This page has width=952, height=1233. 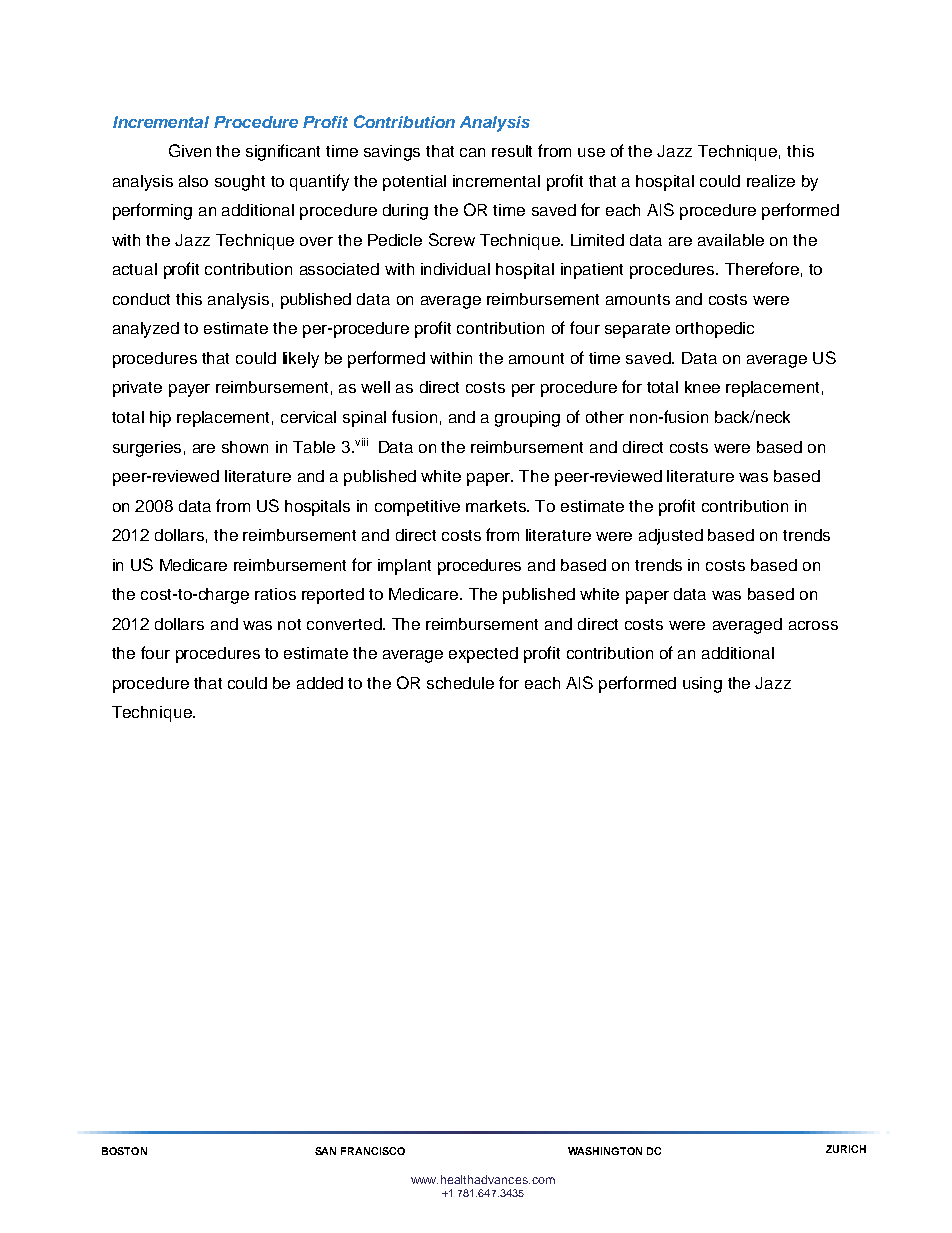 I want to click on BOSTON, so click(x=124, y=1151).
